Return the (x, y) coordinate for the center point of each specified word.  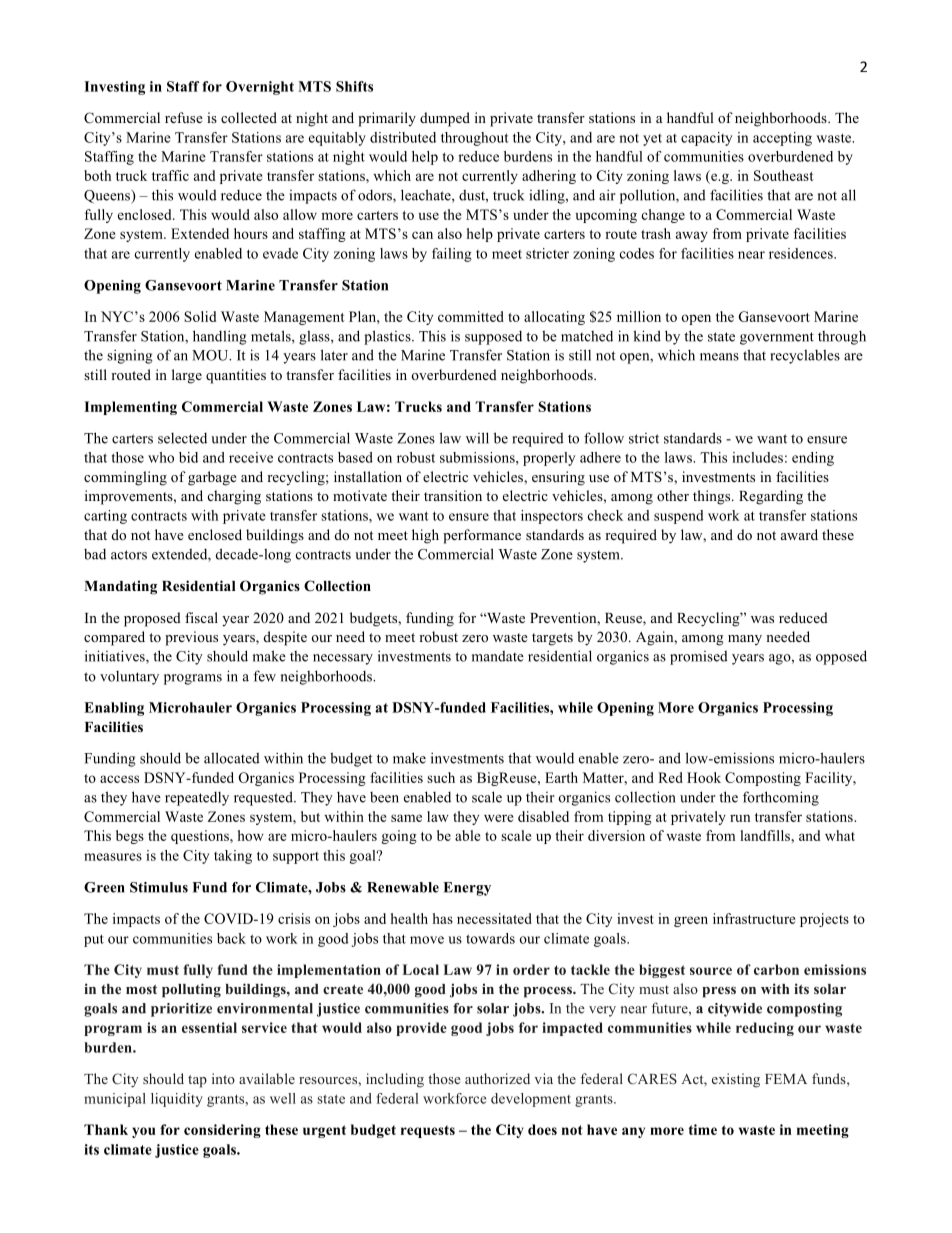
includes (757, 457)
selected (182, 438)
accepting (782, 139)
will (477, 438)
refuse (184, 117)
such (441, 777)
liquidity (177, 1100)
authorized (497, 1078)
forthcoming (781, 798)
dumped (445, 119)
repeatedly (197, 799)
